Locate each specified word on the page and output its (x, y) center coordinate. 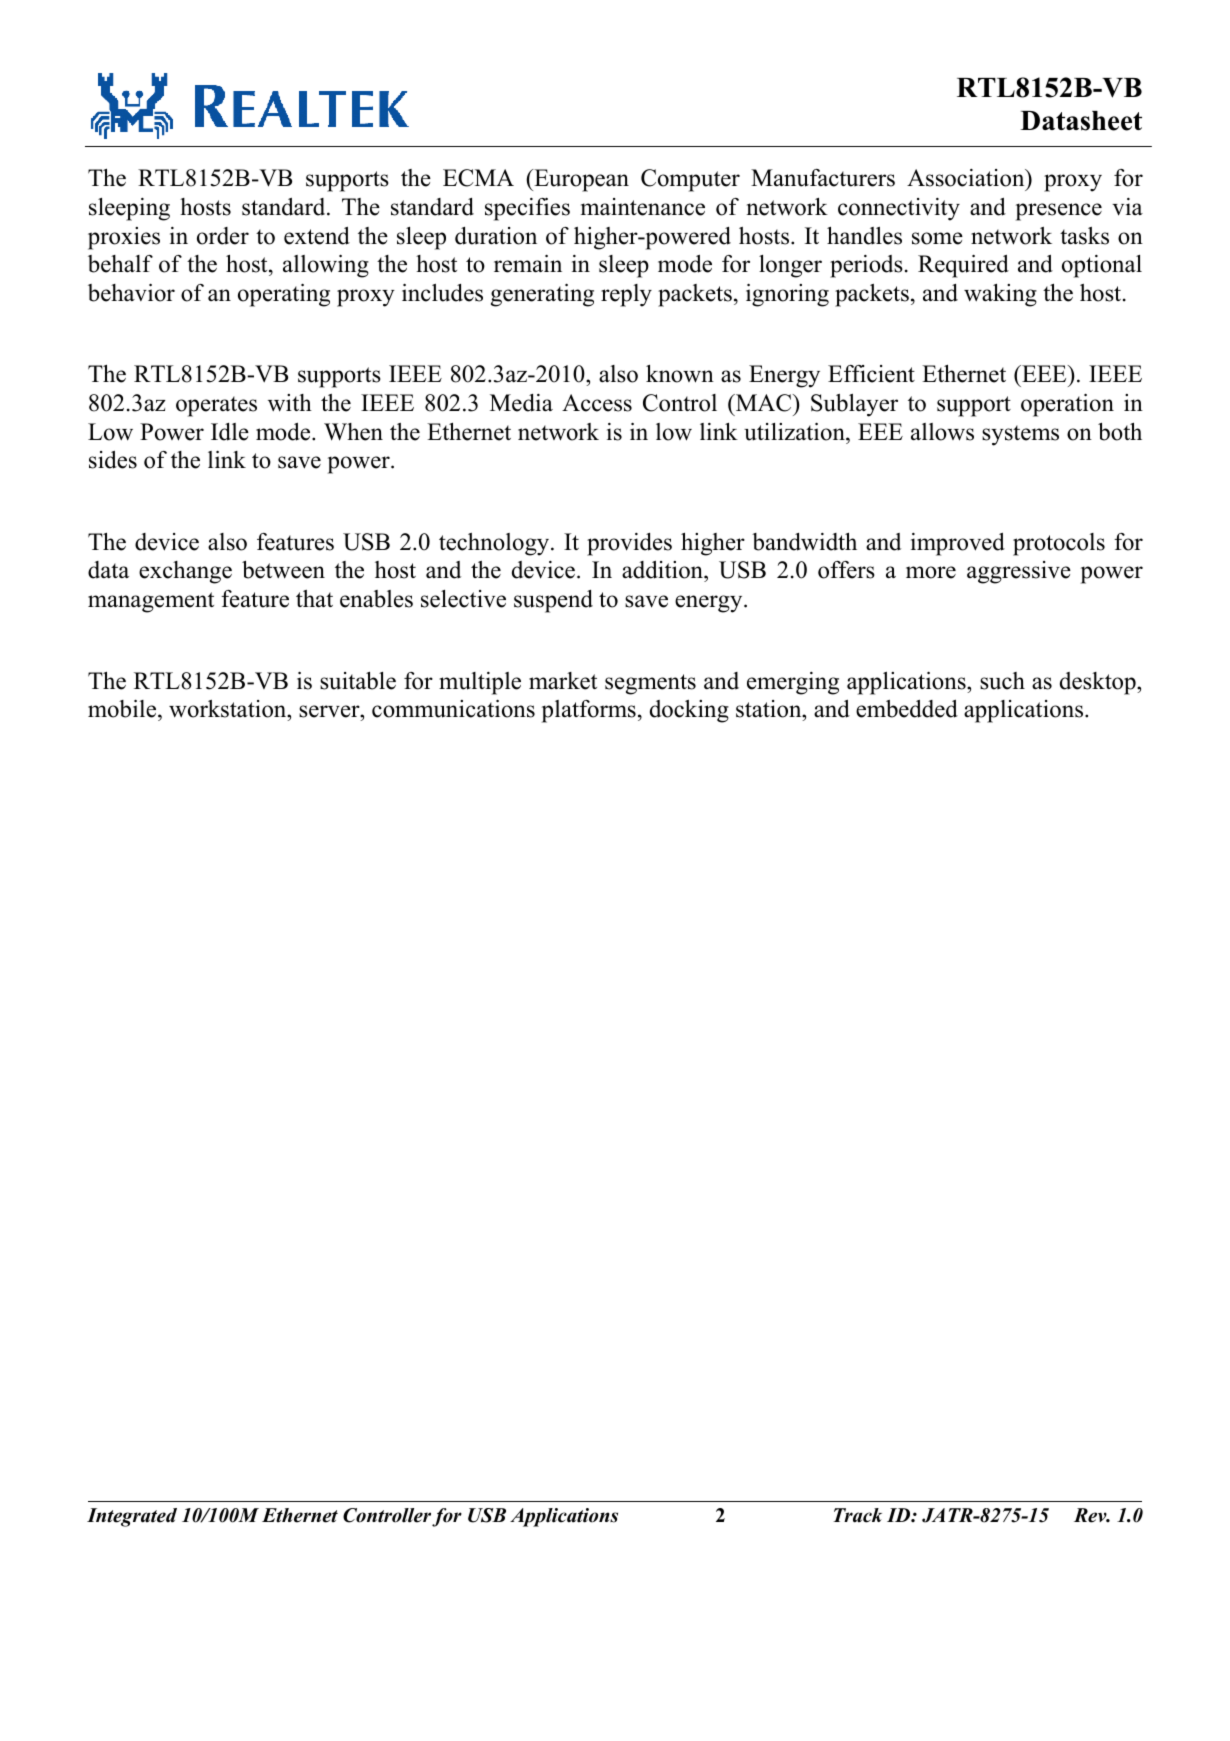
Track (857, 1515)
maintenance (643, 207)
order (223, 236)
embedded (907, 709)
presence (1059, 212)
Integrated (132, 1517)
